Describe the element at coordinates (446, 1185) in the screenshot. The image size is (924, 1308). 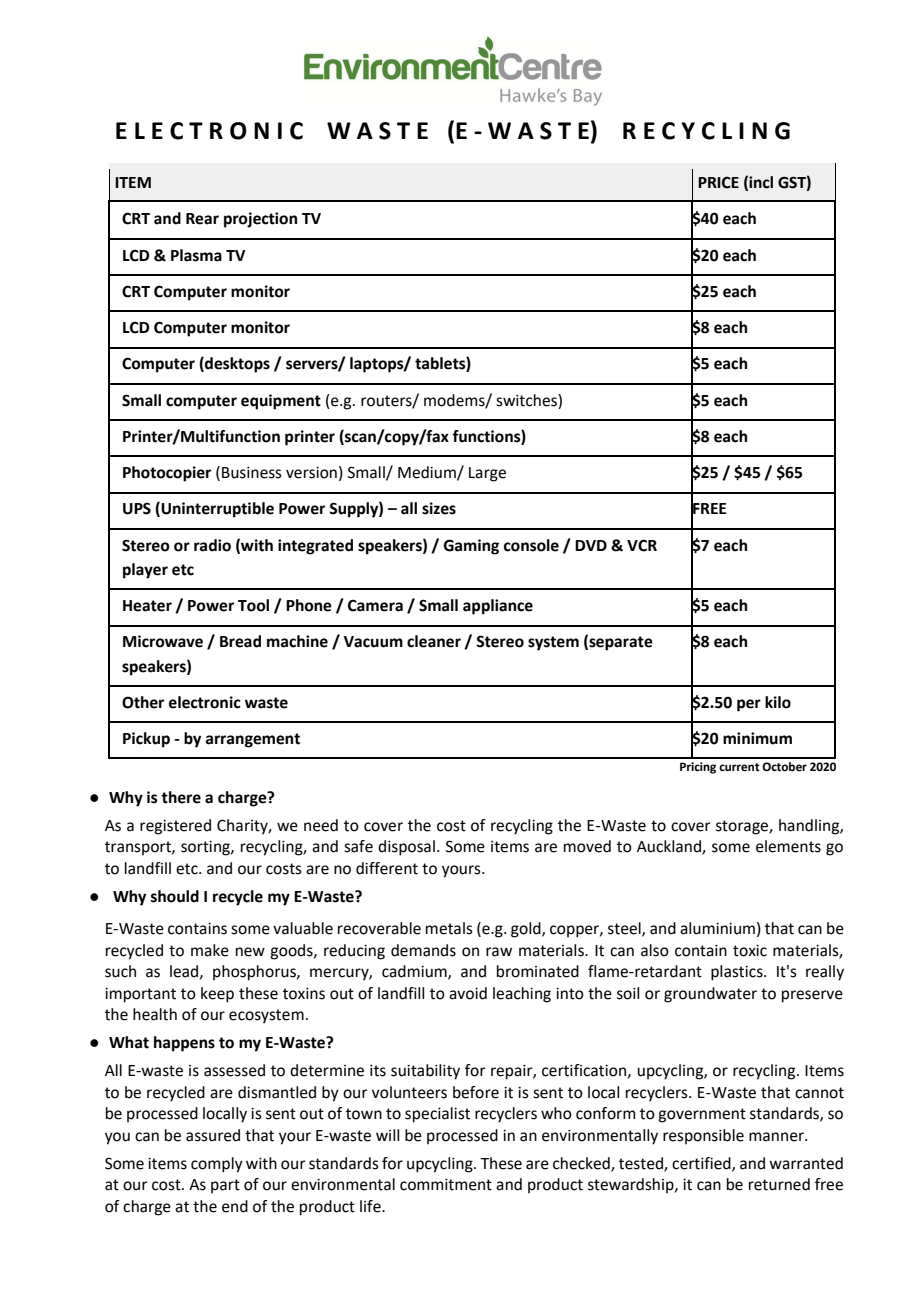
I see `commitment` at that location.
